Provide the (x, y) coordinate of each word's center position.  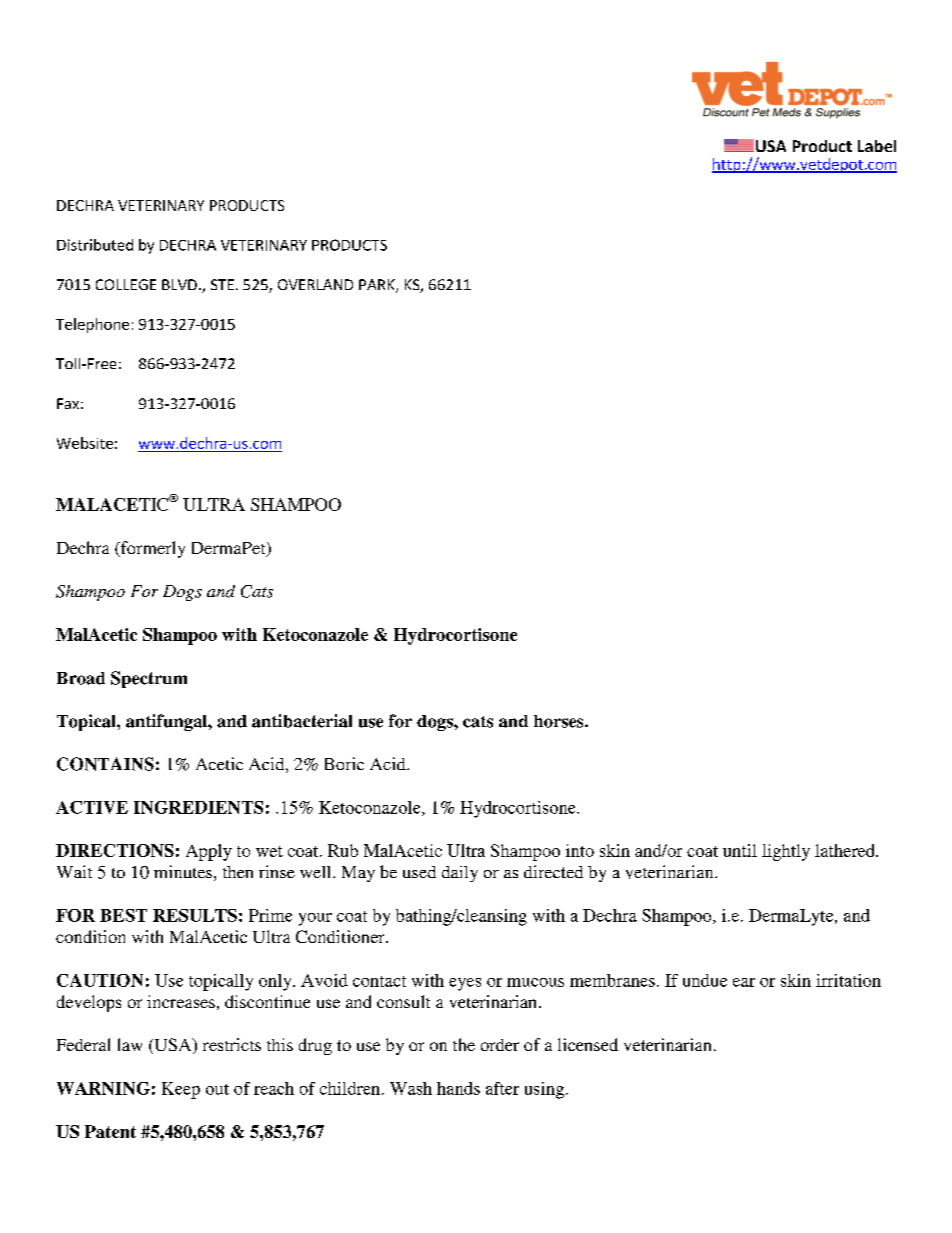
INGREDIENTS (198, 807)
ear (744, 982)
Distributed (95, 245)
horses (560, 721)
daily (460, 874)
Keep (181, 1090)
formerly (151, 549)
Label (877, 146)
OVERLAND (315, 284)
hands (458, 1088)
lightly (786, 852)
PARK (378, 286)
